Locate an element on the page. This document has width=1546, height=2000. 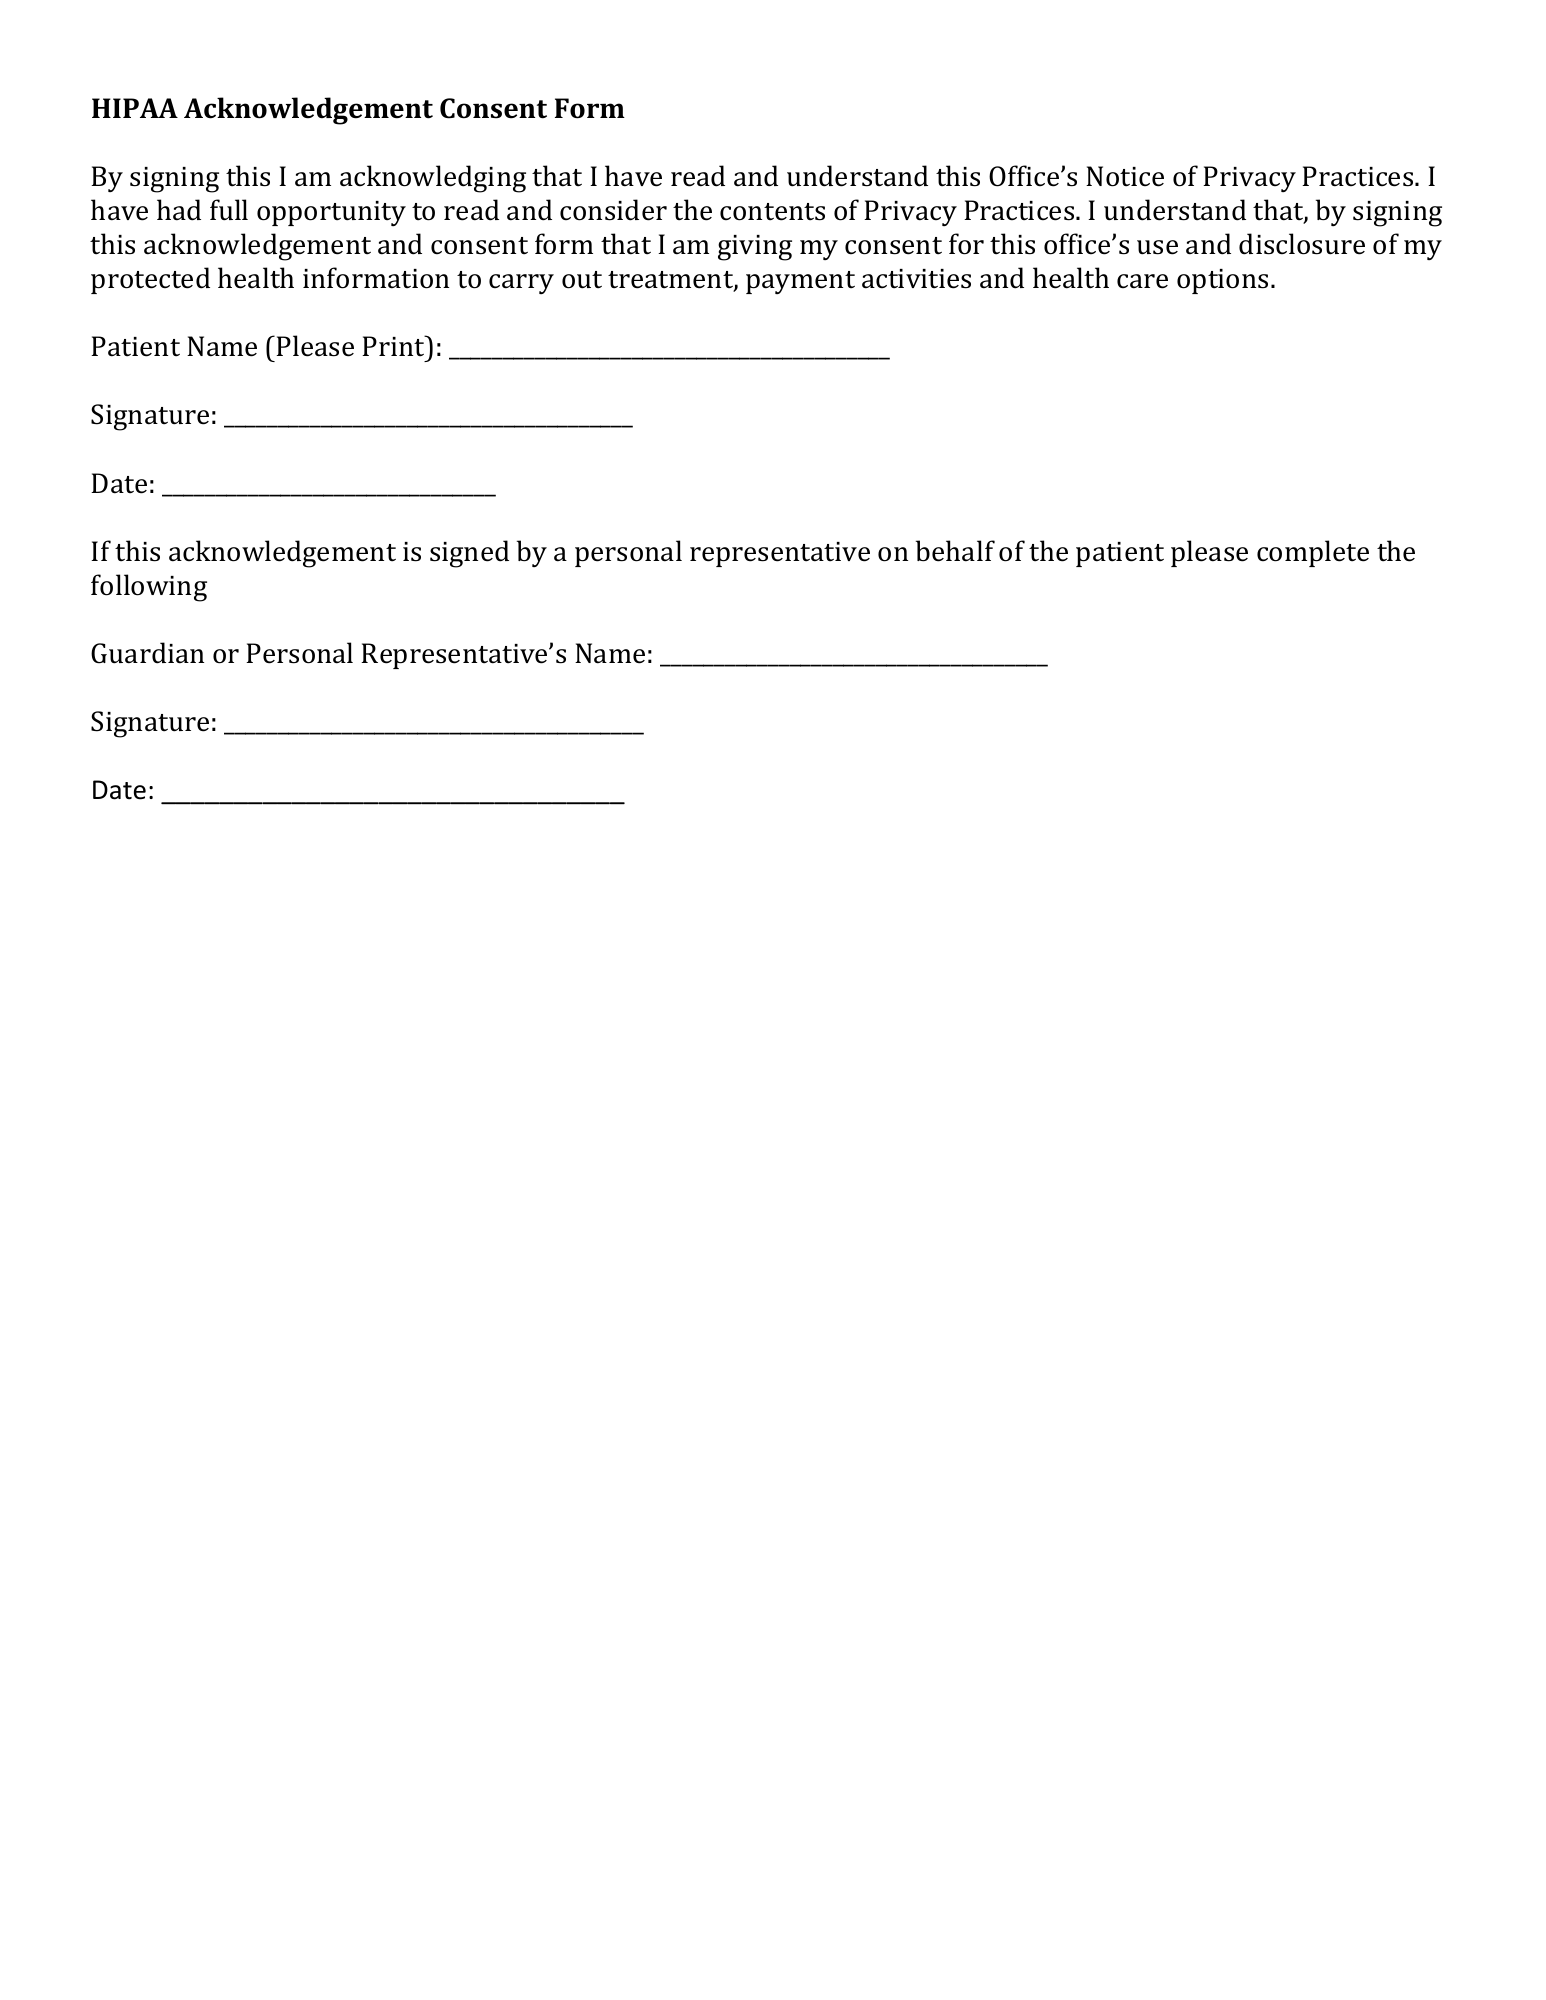
HIPAA is located at coordinates (135, 108).
